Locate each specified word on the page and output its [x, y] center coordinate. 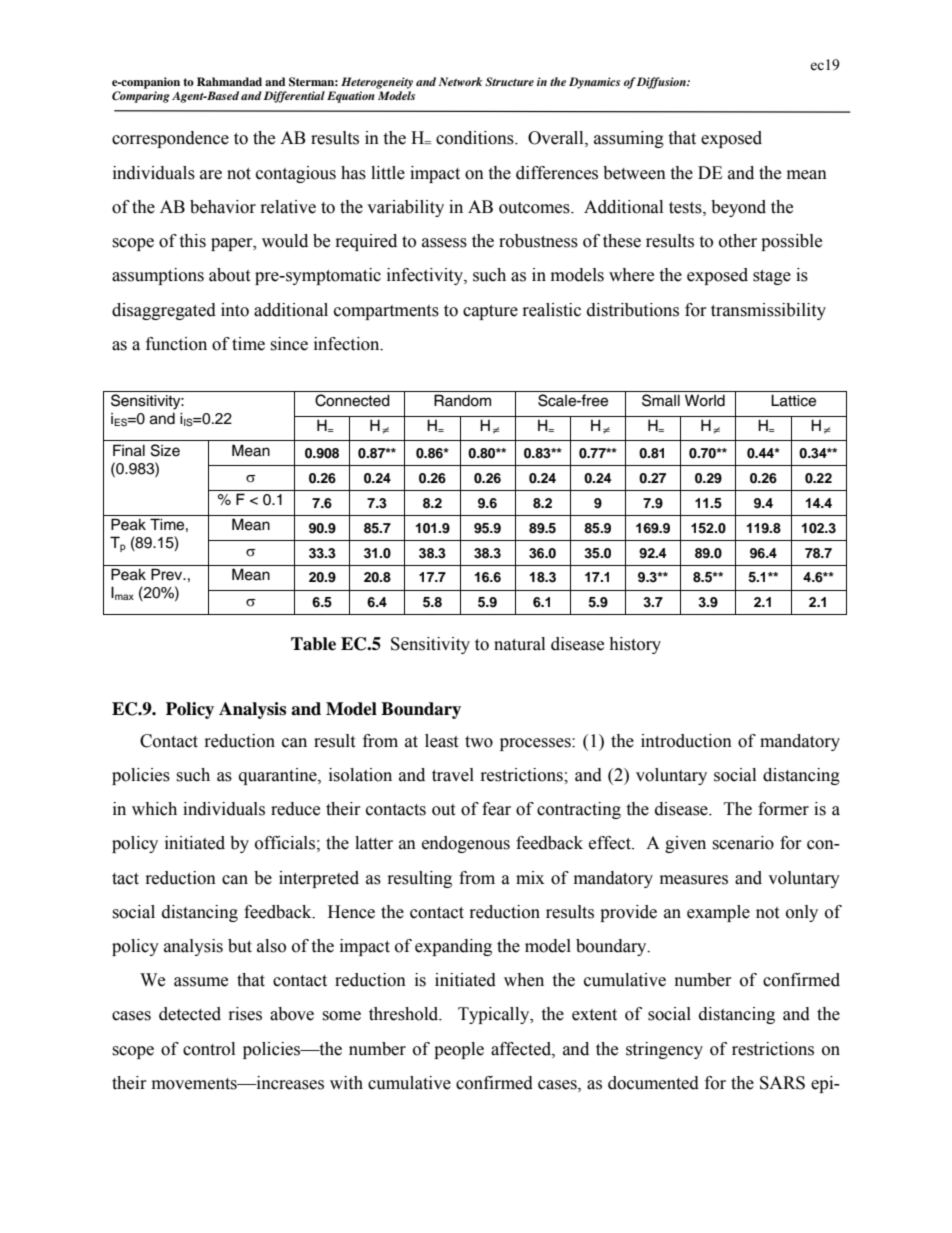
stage [772, 277]
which [154, 809]
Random [462, 400]
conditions [476, 138]
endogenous [466, 844]
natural [519, 644]
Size [165, 450]
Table [313, 644]
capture [490, 312]
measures [694, 880]
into [235, 310]
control [209, 1049]
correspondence [170, 139]
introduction [686, 741]
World [705, 400]
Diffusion [662, 83]
